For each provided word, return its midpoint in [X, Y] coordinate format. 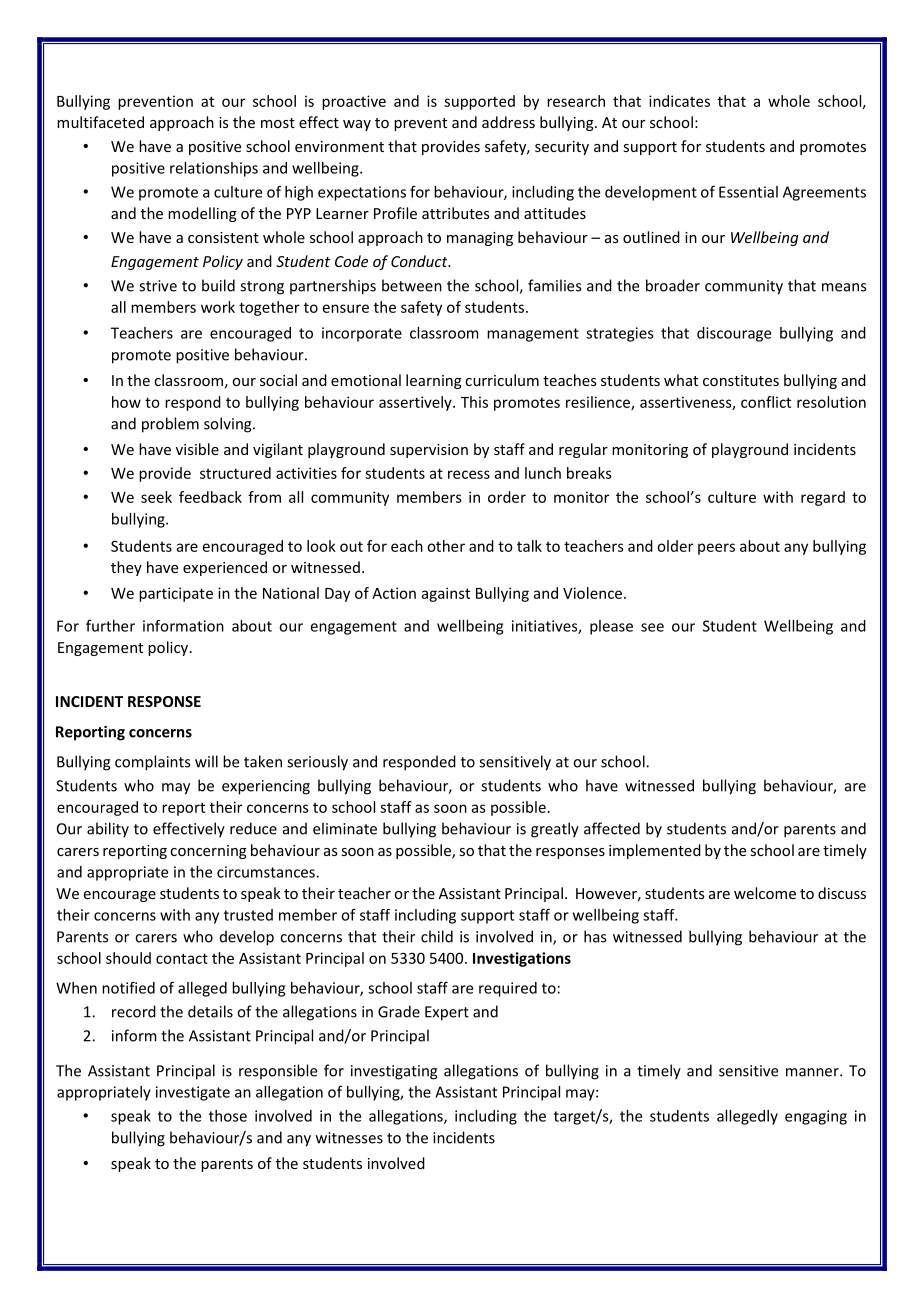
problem [170, 425]
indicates [679, 101]
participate [176, 594]
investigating [394, 1072]
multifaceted [100, 122]
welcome [765, 893]
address [508, 122]
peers [716, 549]
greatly [555, 830]
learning [434, 381]
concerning [208, 852]
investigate [193, 1093]
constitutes [741, 380]
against [446, 594]
